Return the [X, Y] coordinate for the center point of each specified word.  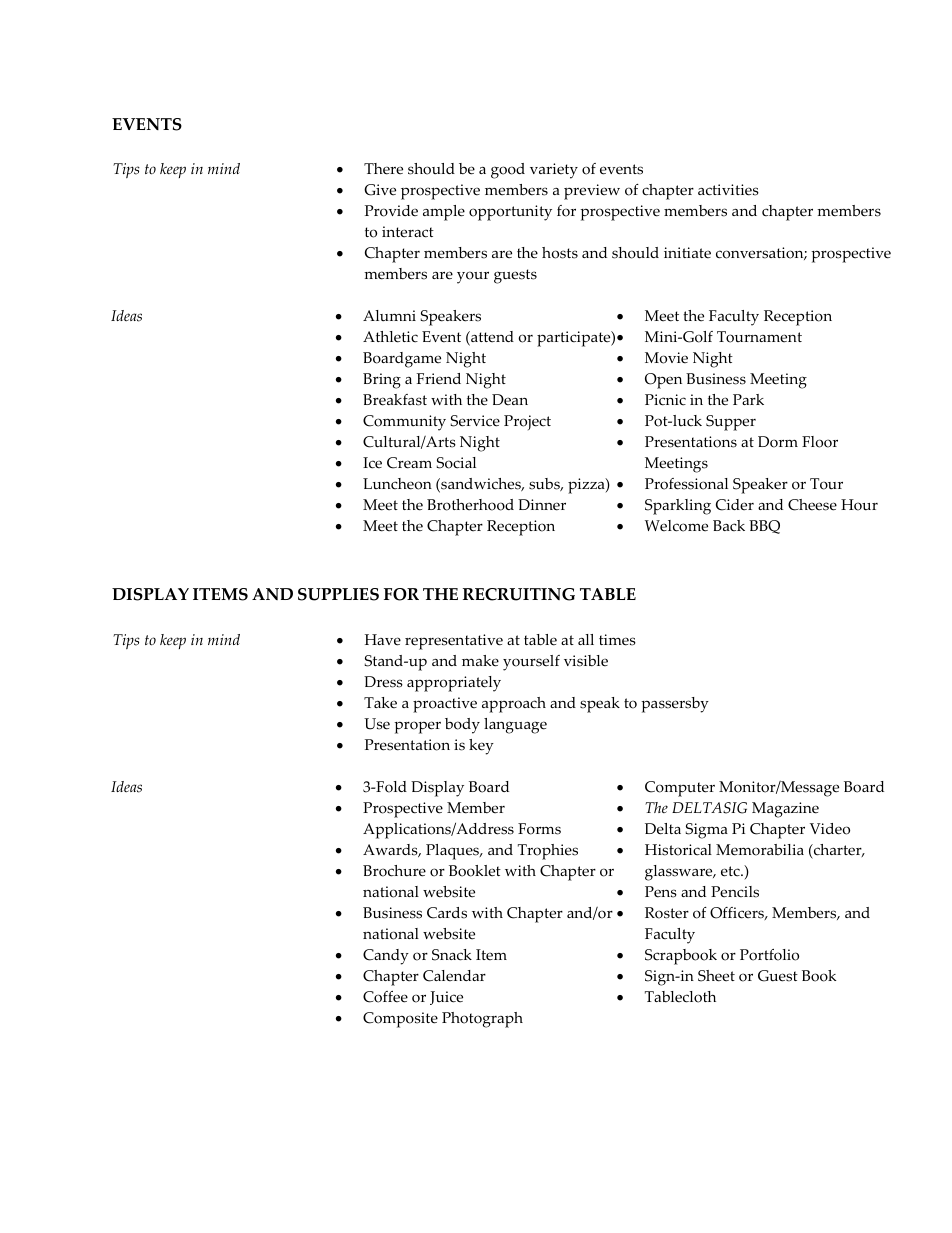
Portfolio [769, 955]
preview [592, 192]
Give [380, 190]
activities [728, 190]
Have [383, 640]
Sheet [716, 976]
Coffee [385, 997]
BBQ [764, 527]
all [586, 639]
